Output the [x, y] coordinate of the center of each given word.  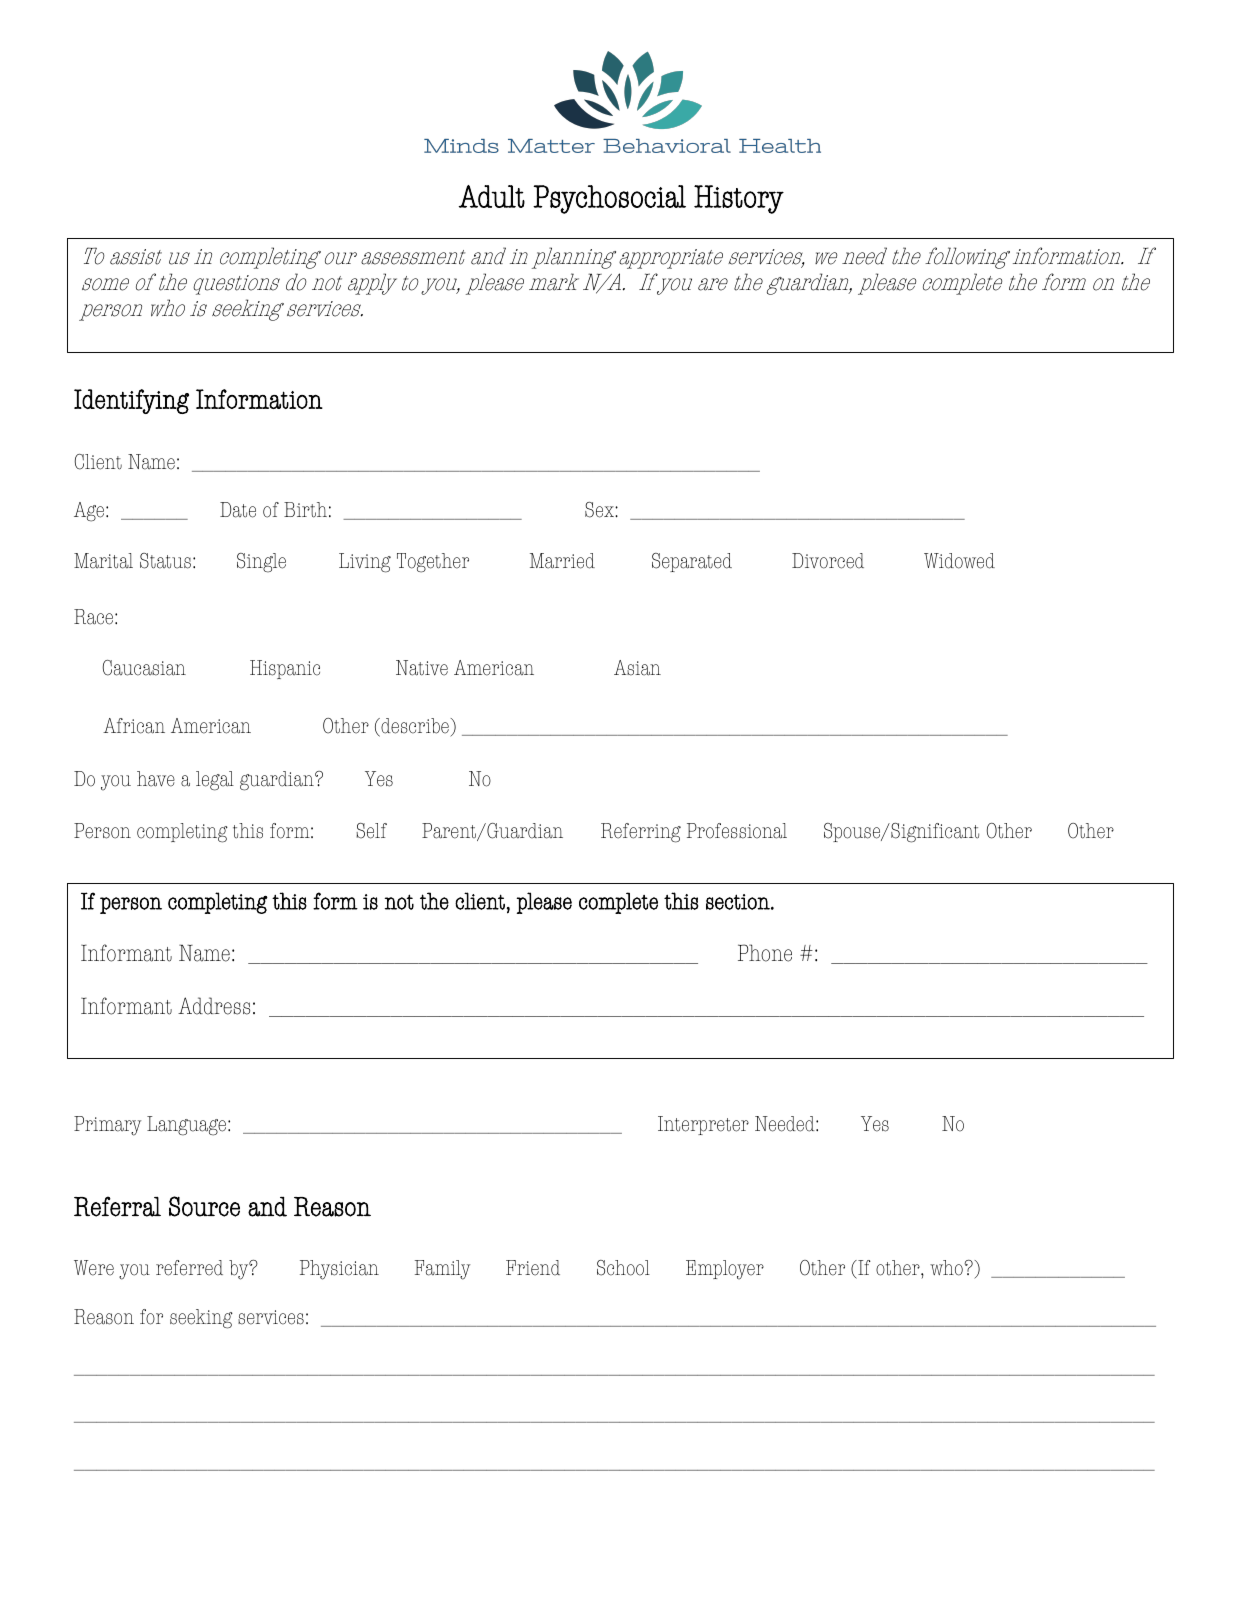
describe [414, 727]
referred [189, 1268]
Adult [492, 196]
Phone [765, 953]
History [739, 199]
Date [238, 510]
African [134, 726]
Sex [600, 510]
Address [214, 1006]
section [739, 902]
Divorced [828, 561]
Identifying [131, 401]
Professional [737, 831]
